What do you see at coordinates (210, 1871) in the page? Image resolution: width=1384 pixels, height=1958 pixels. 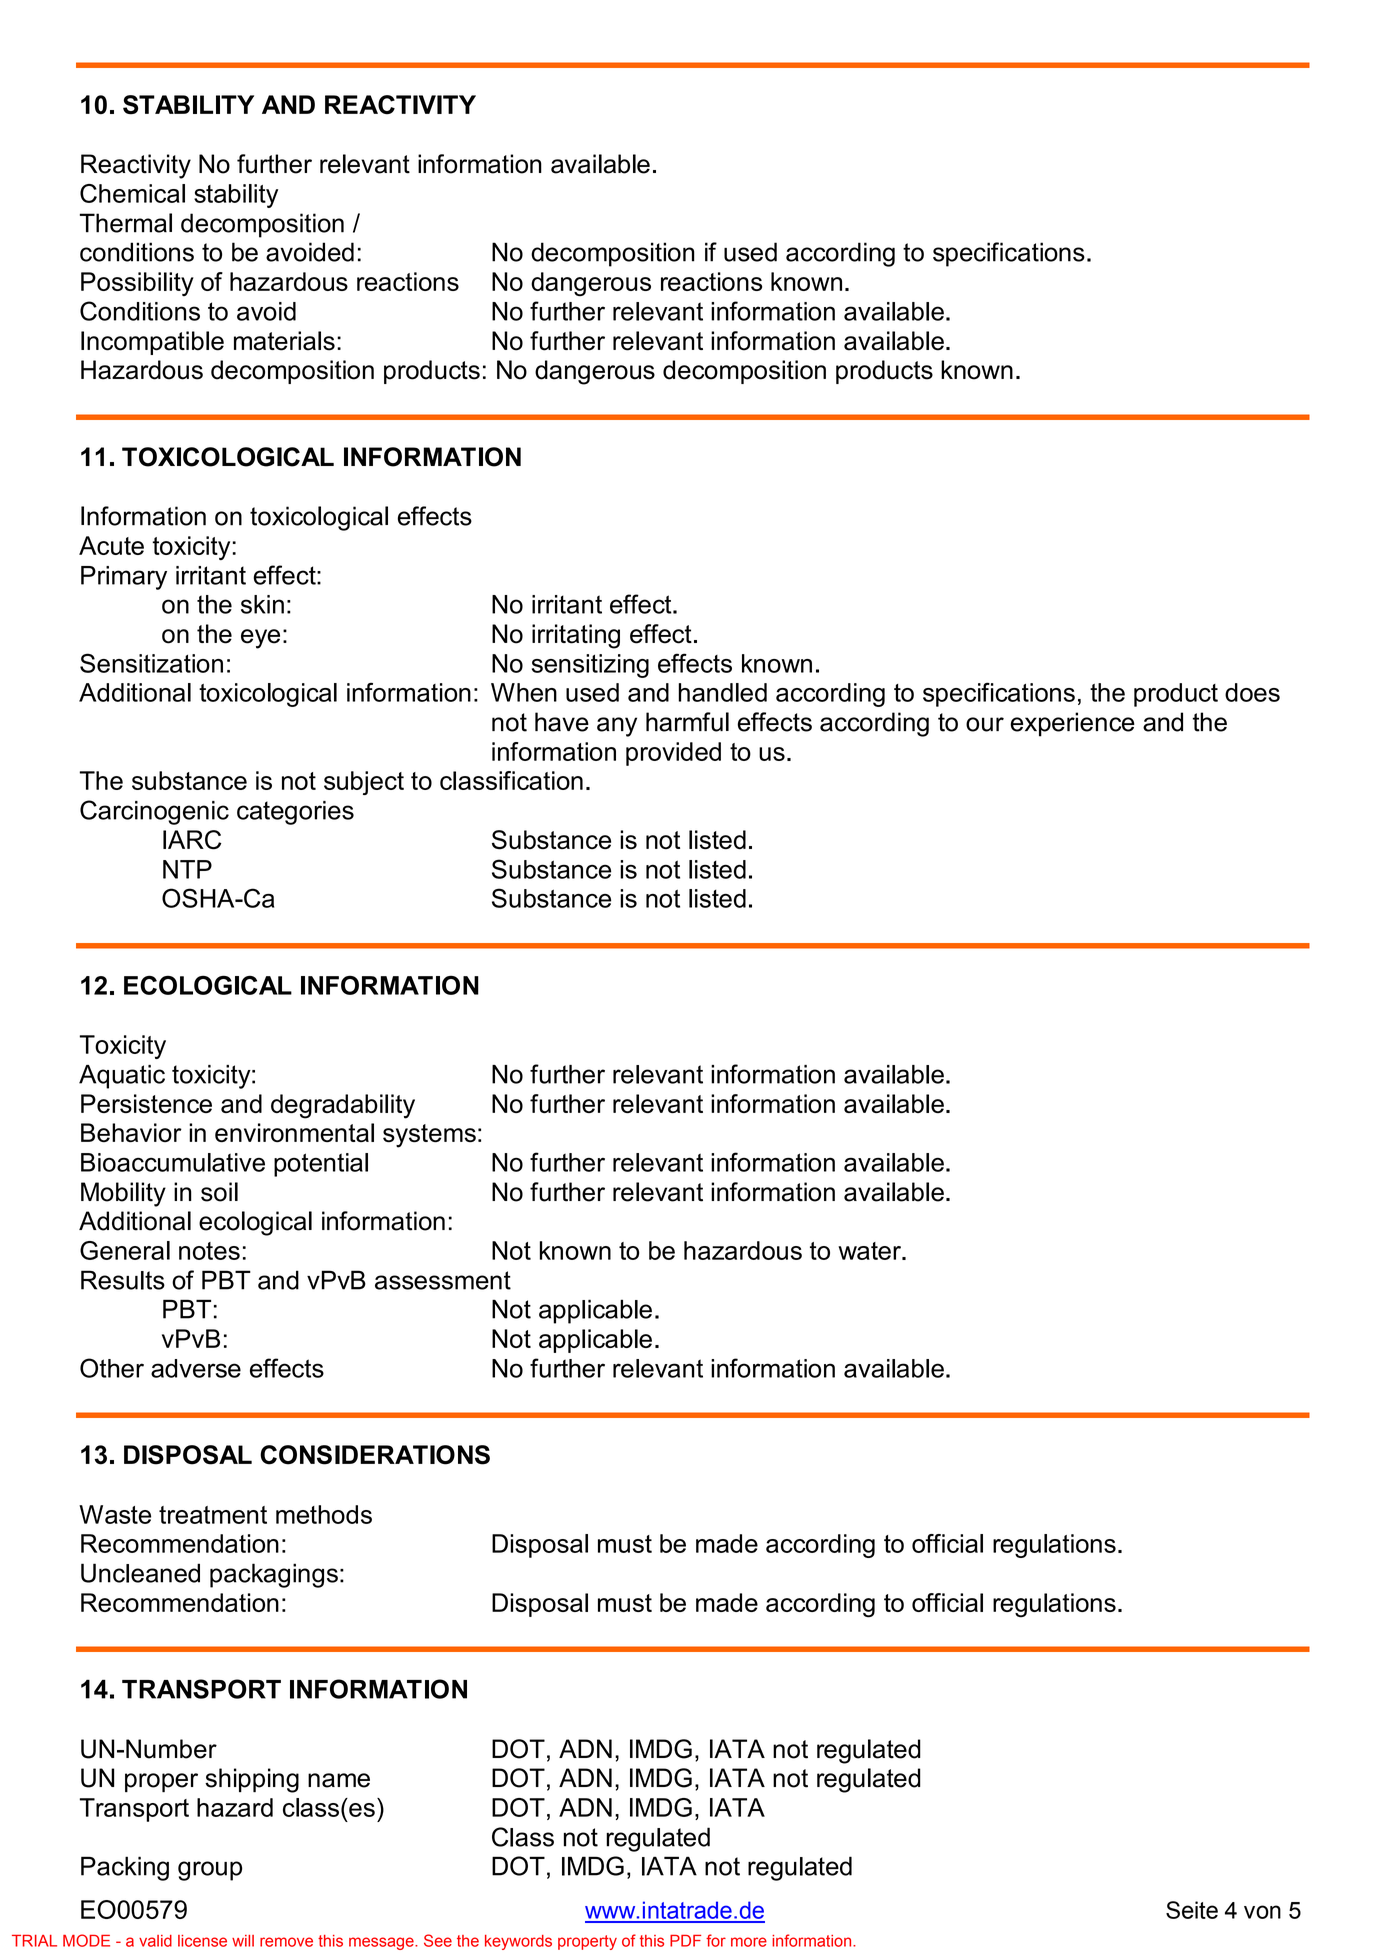 I see `group` at bounding box center [210, 1871].
